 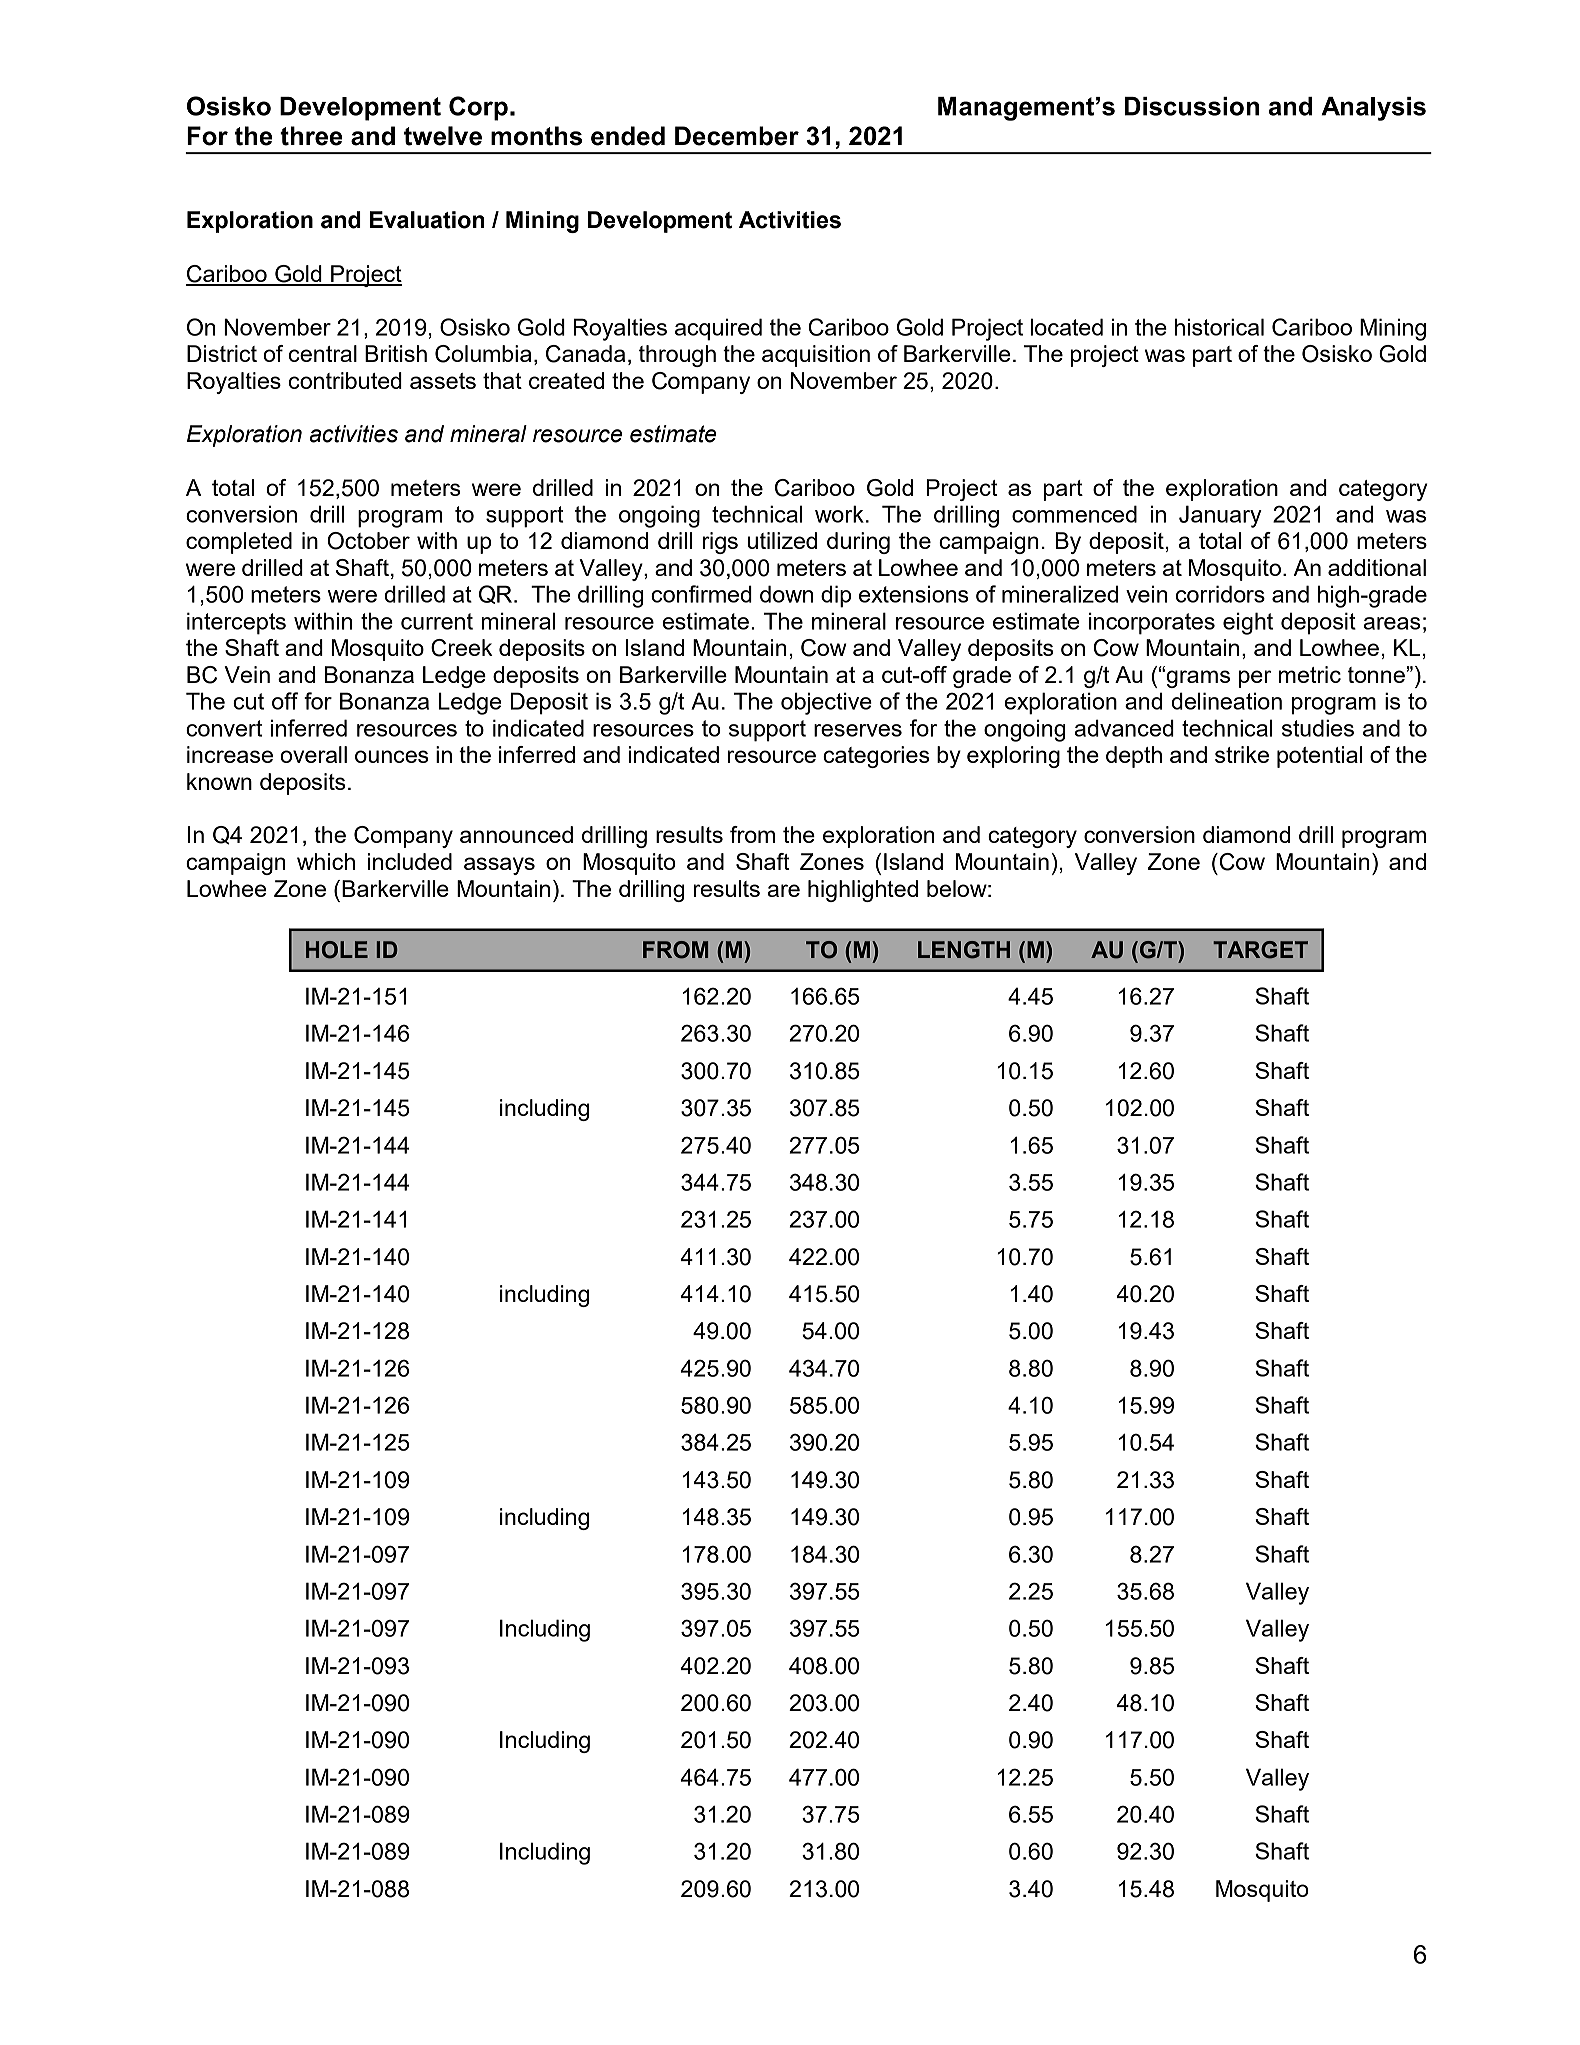 I want to click on December, so click(x=737, y=136).
